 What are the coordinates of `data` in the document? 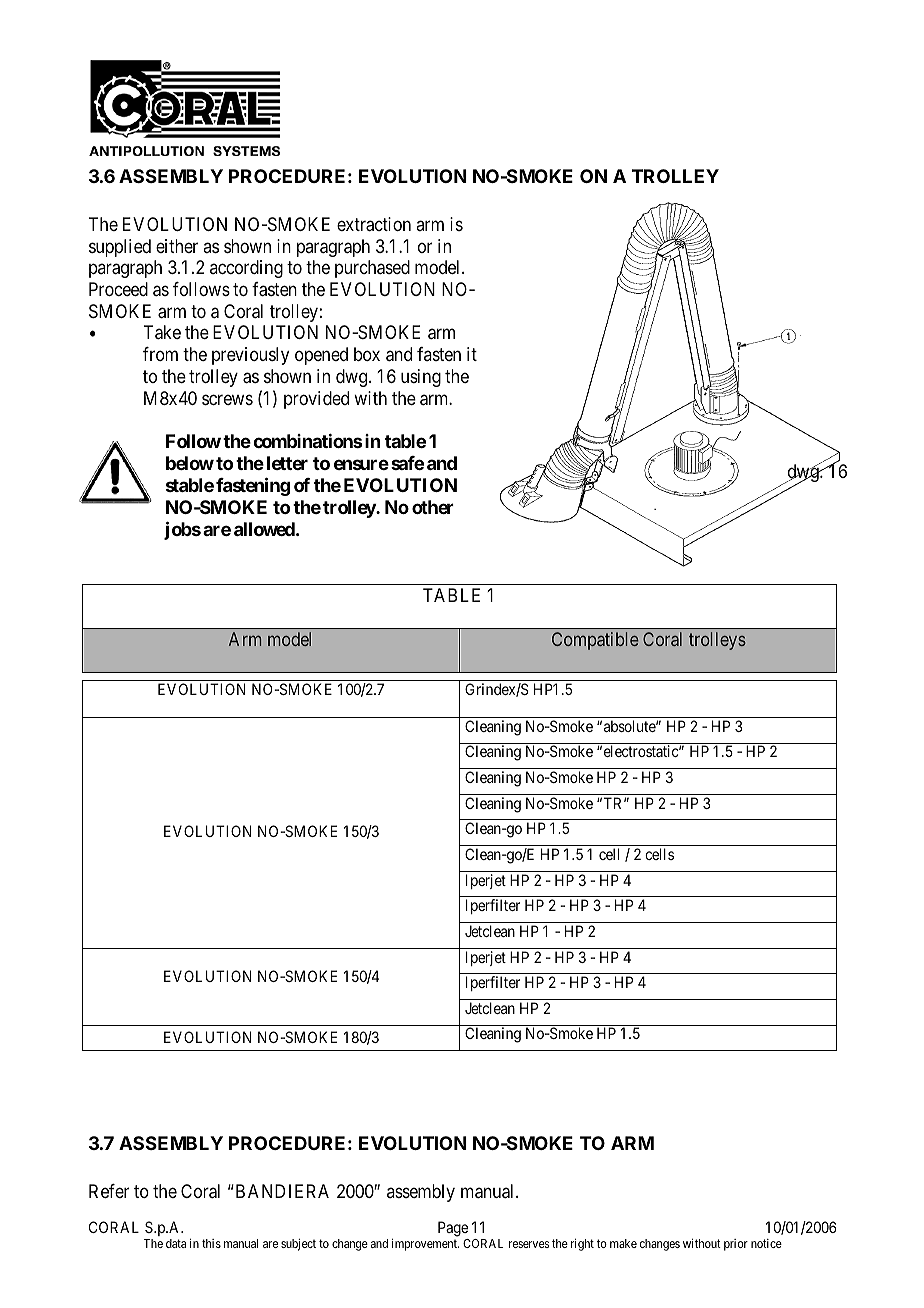 It's located at (176, 1243).
